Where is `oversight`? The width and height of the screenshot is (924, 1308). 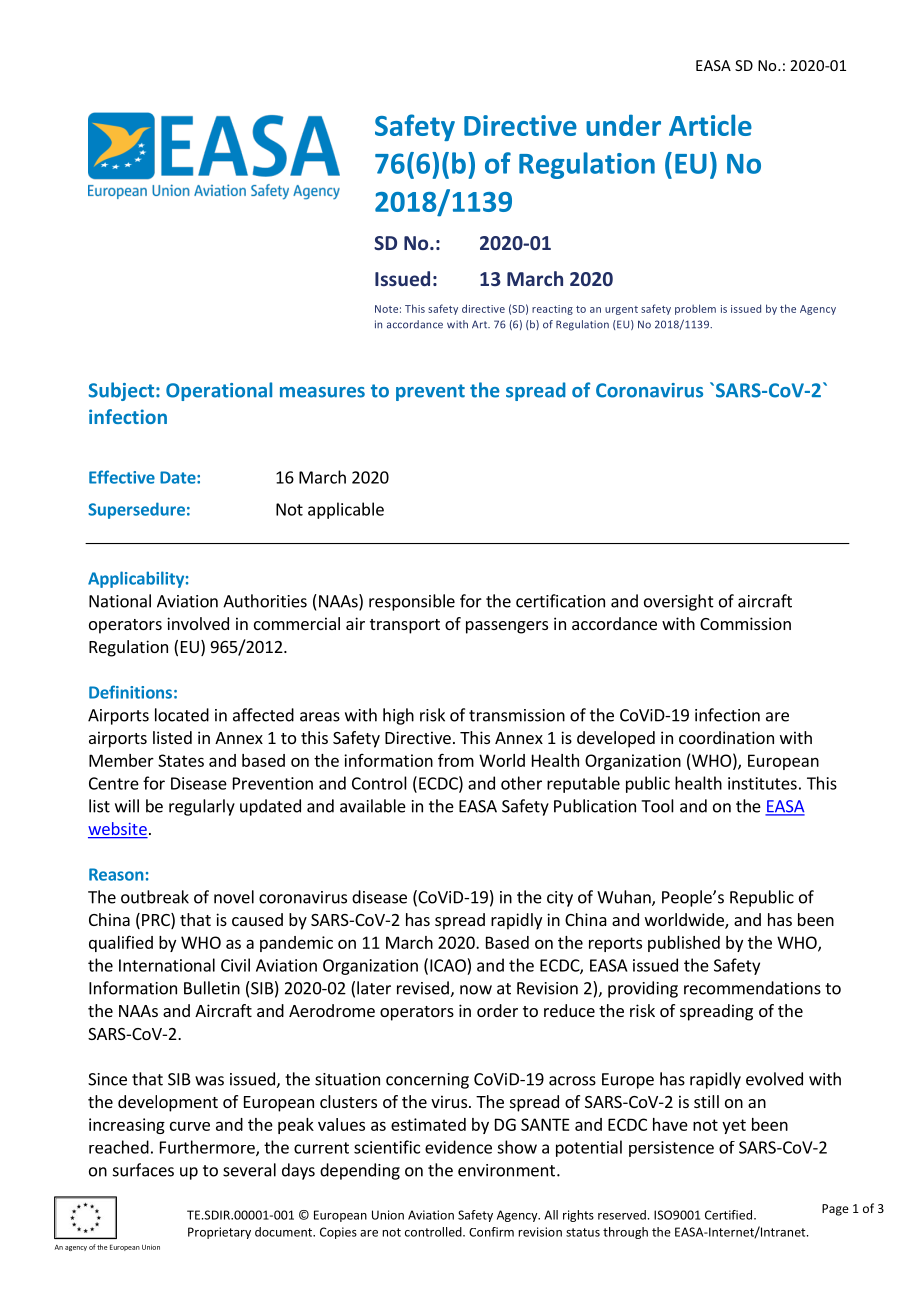
oversight is located at coordinates (679, 602).
